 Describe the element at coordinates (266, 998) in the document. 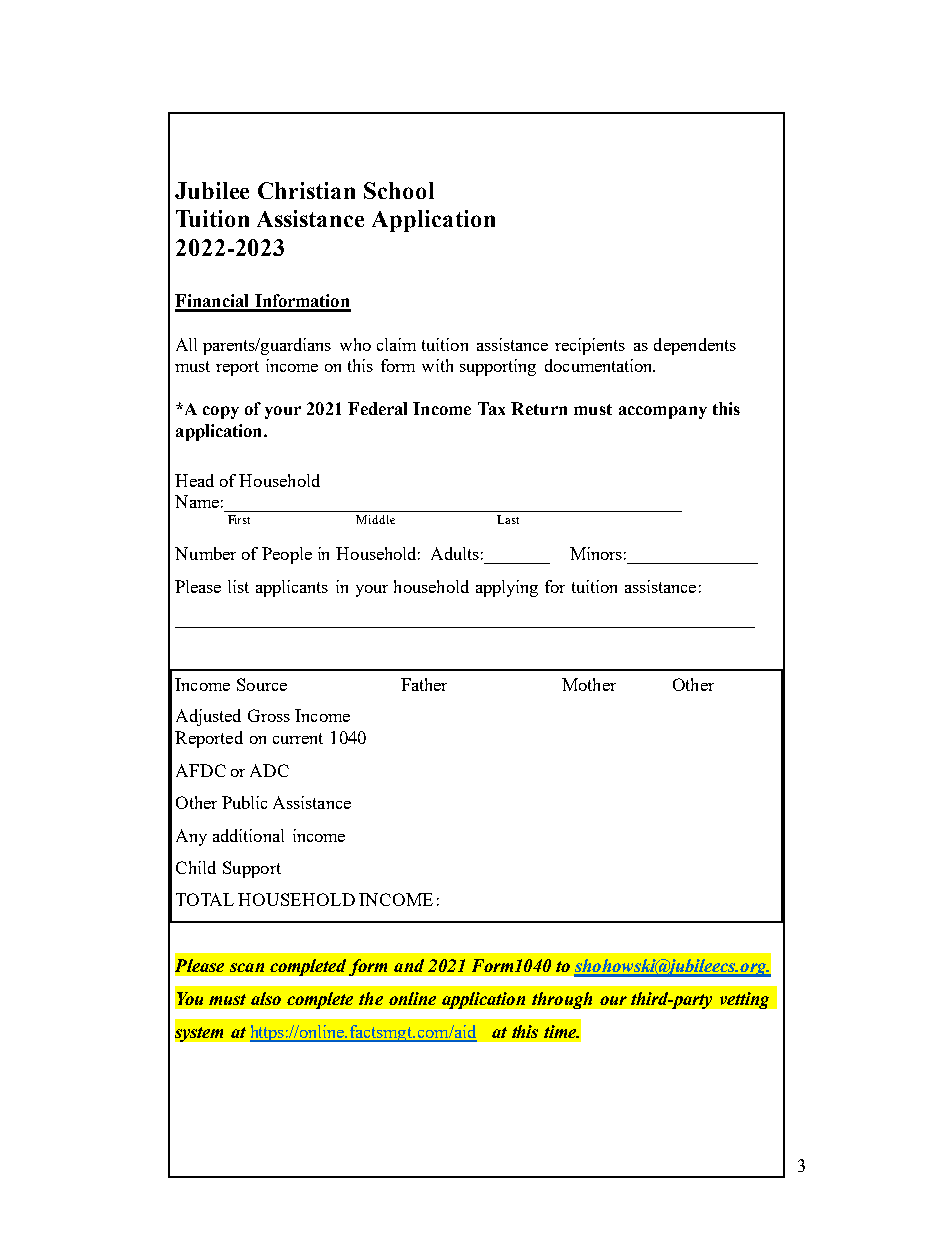

I see `also` at that location.
